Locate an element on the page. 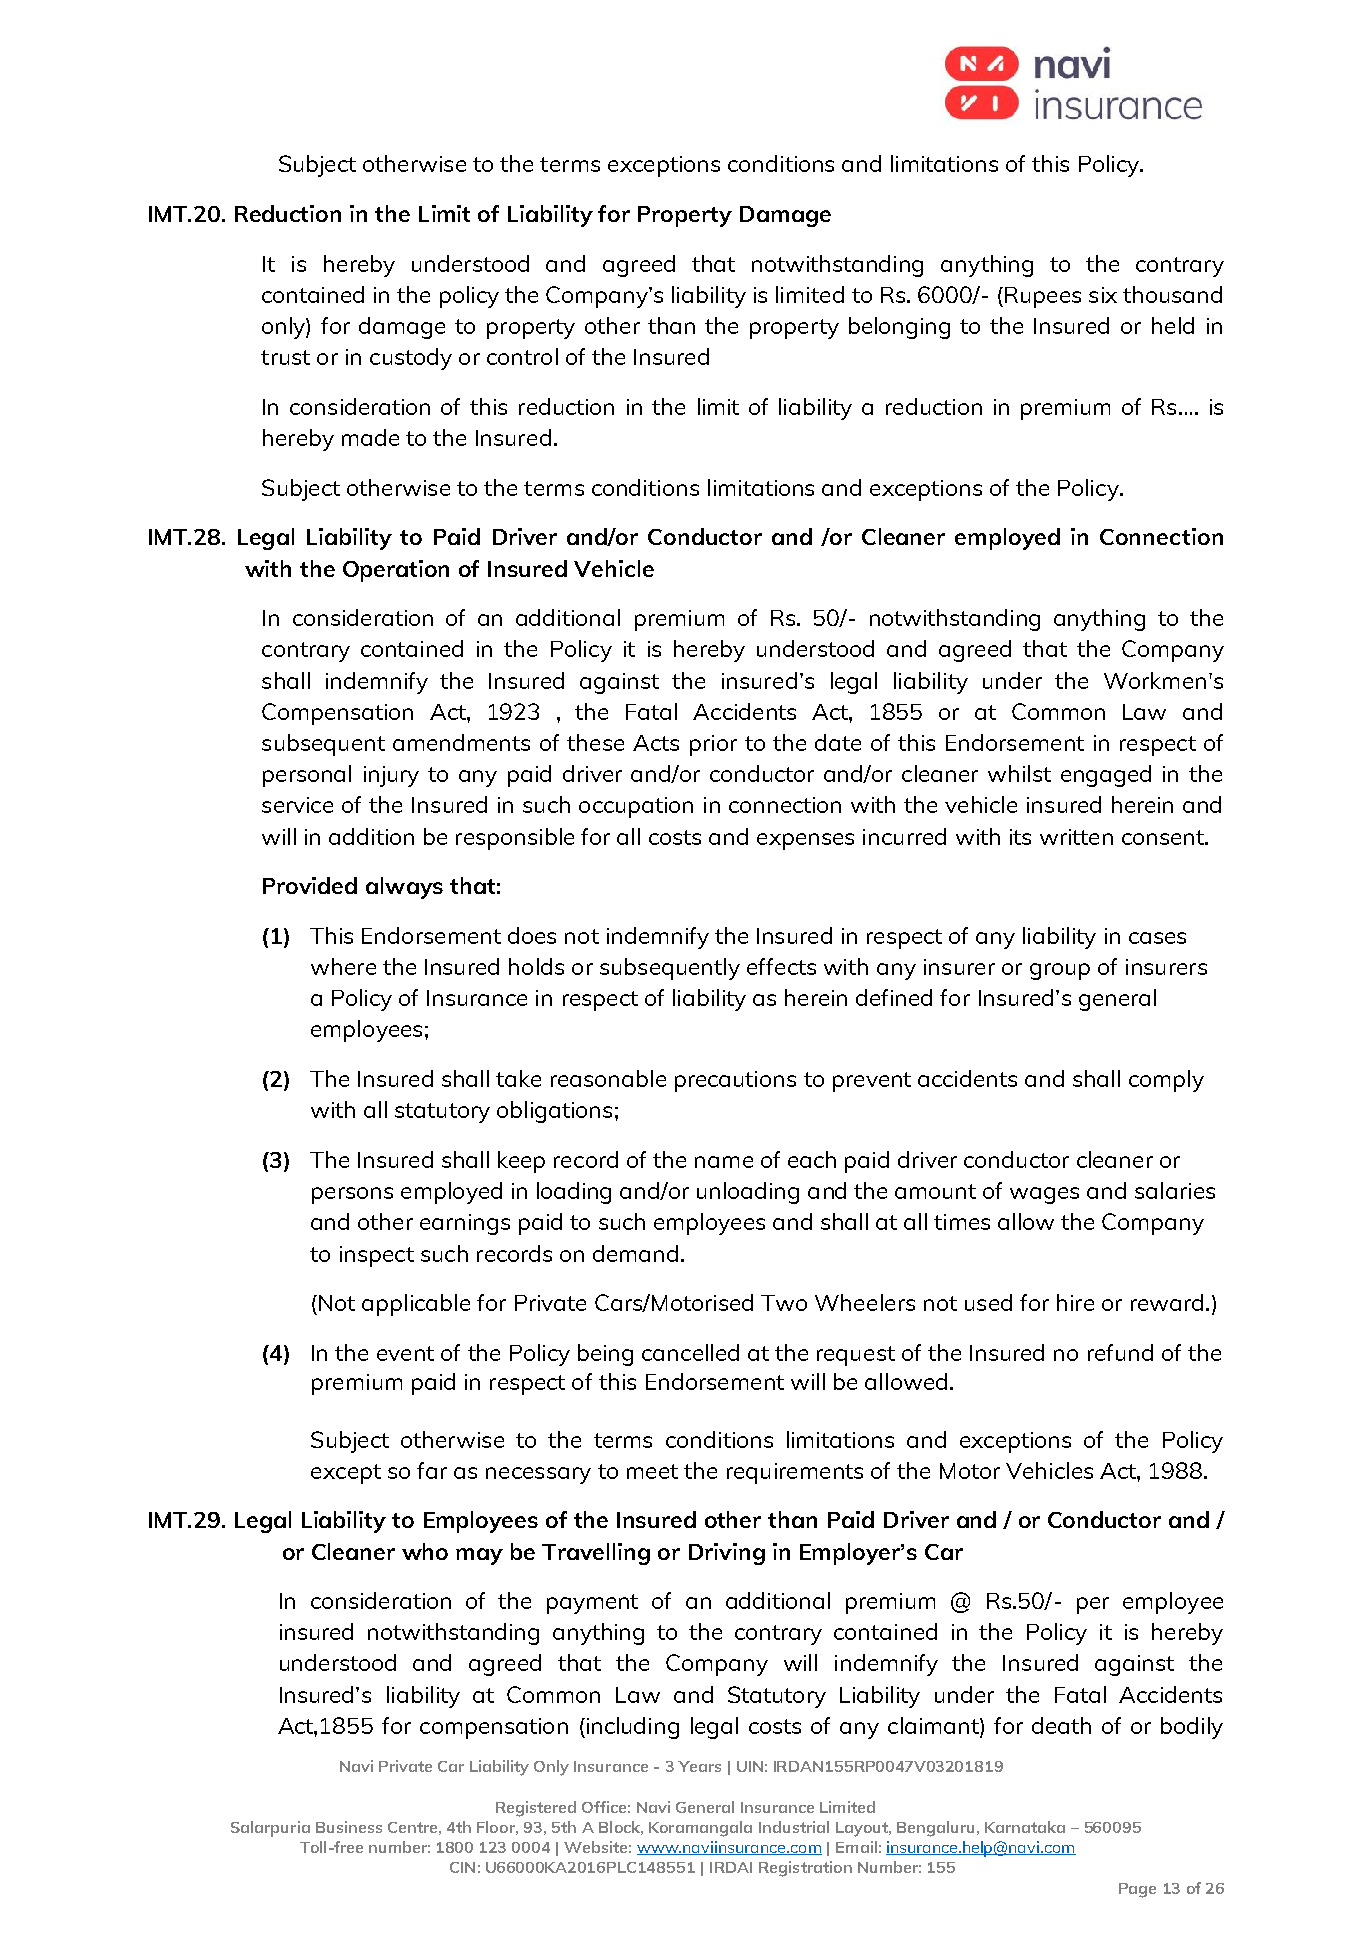 This page has width=1371, height=1939. six is located at coordinates (1103, 295).
